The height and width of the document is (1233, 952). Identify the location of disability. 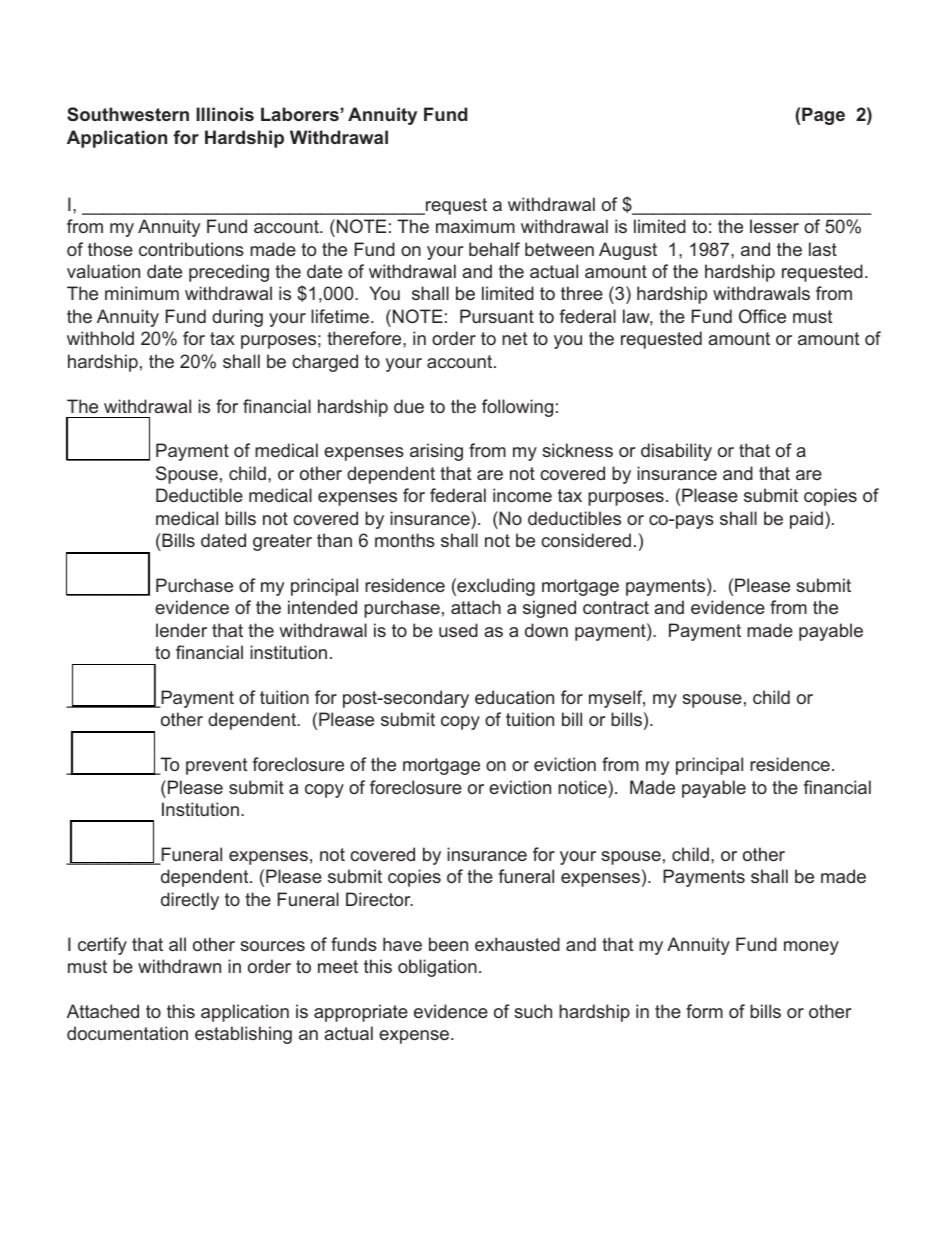
(676, 452).
